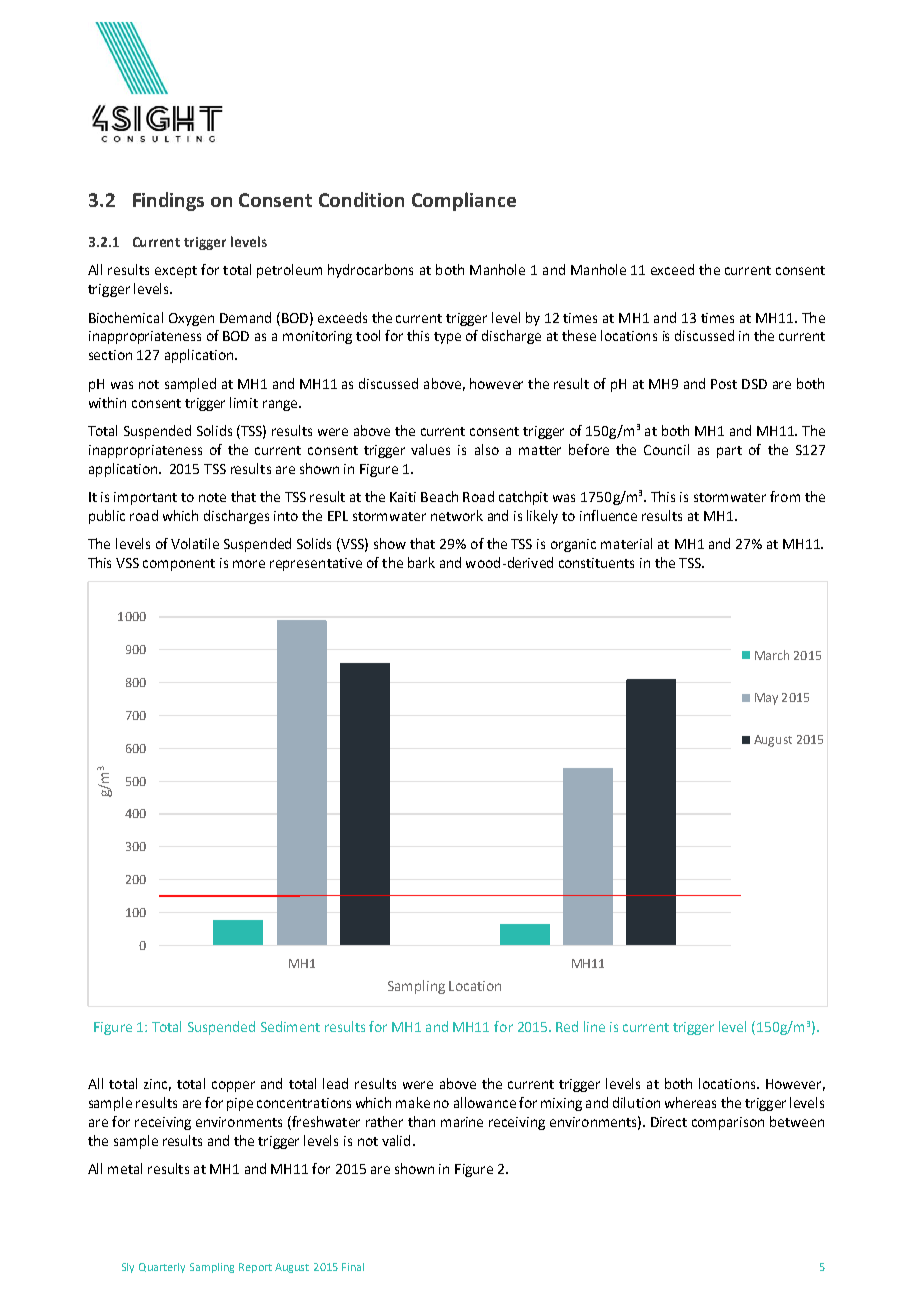 This screenshot has width=924, height=1308. I want to click on component, so click(179, 565).
